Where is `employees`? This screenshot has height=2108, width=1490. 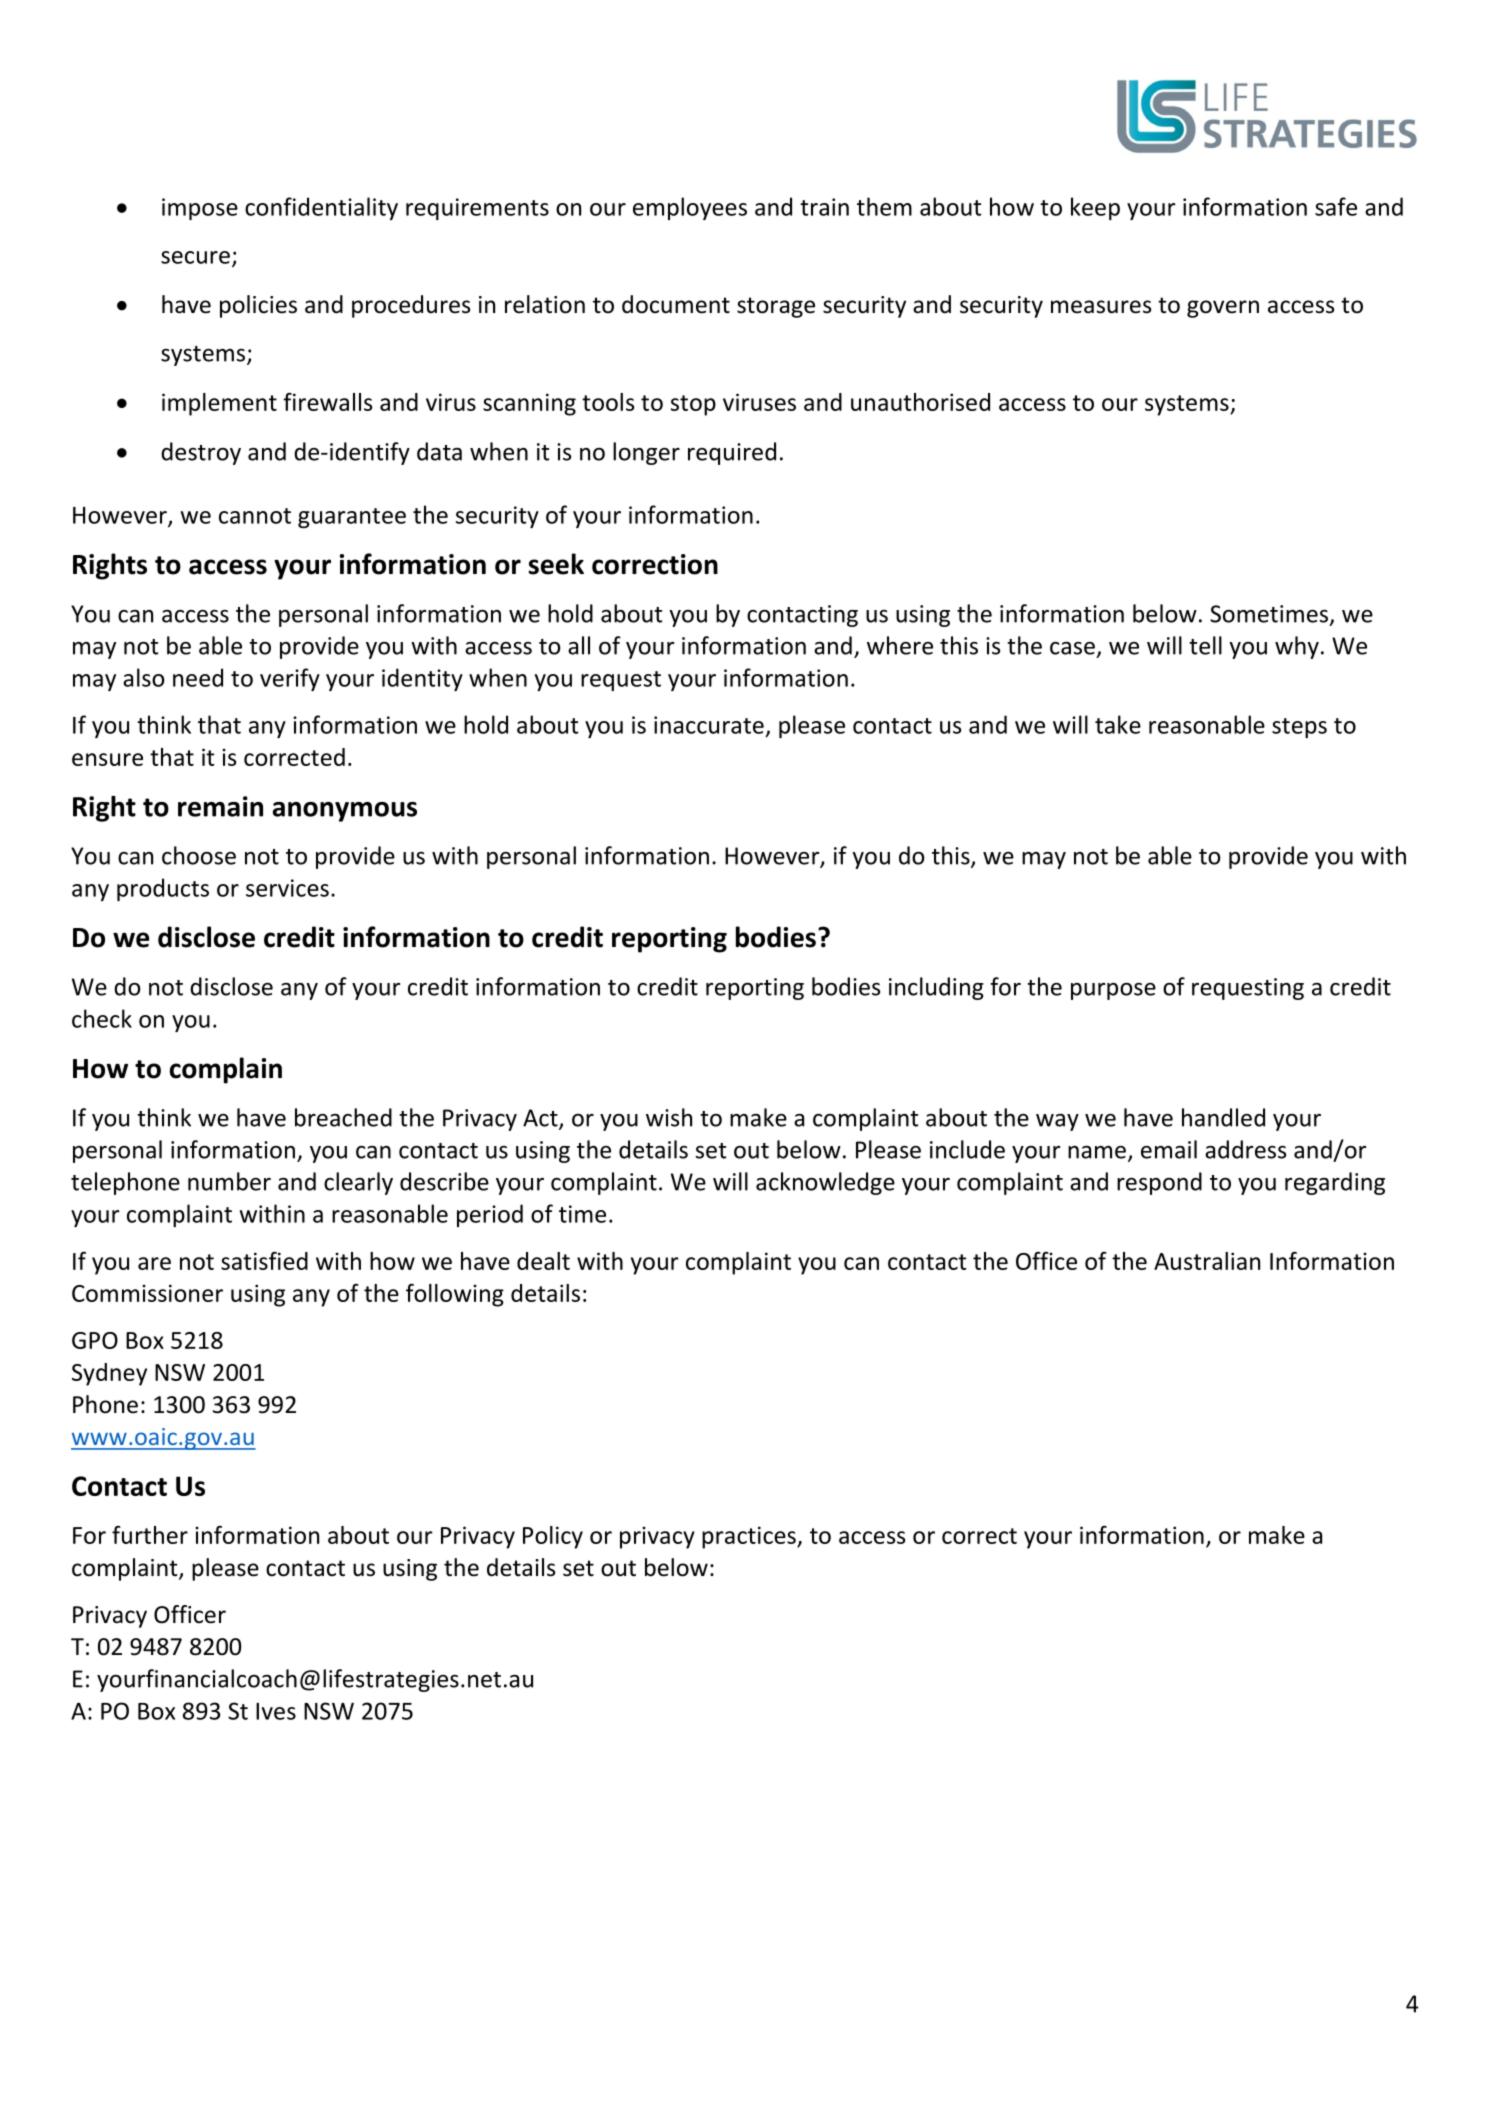
employees is located at coordinates (690, 208).
